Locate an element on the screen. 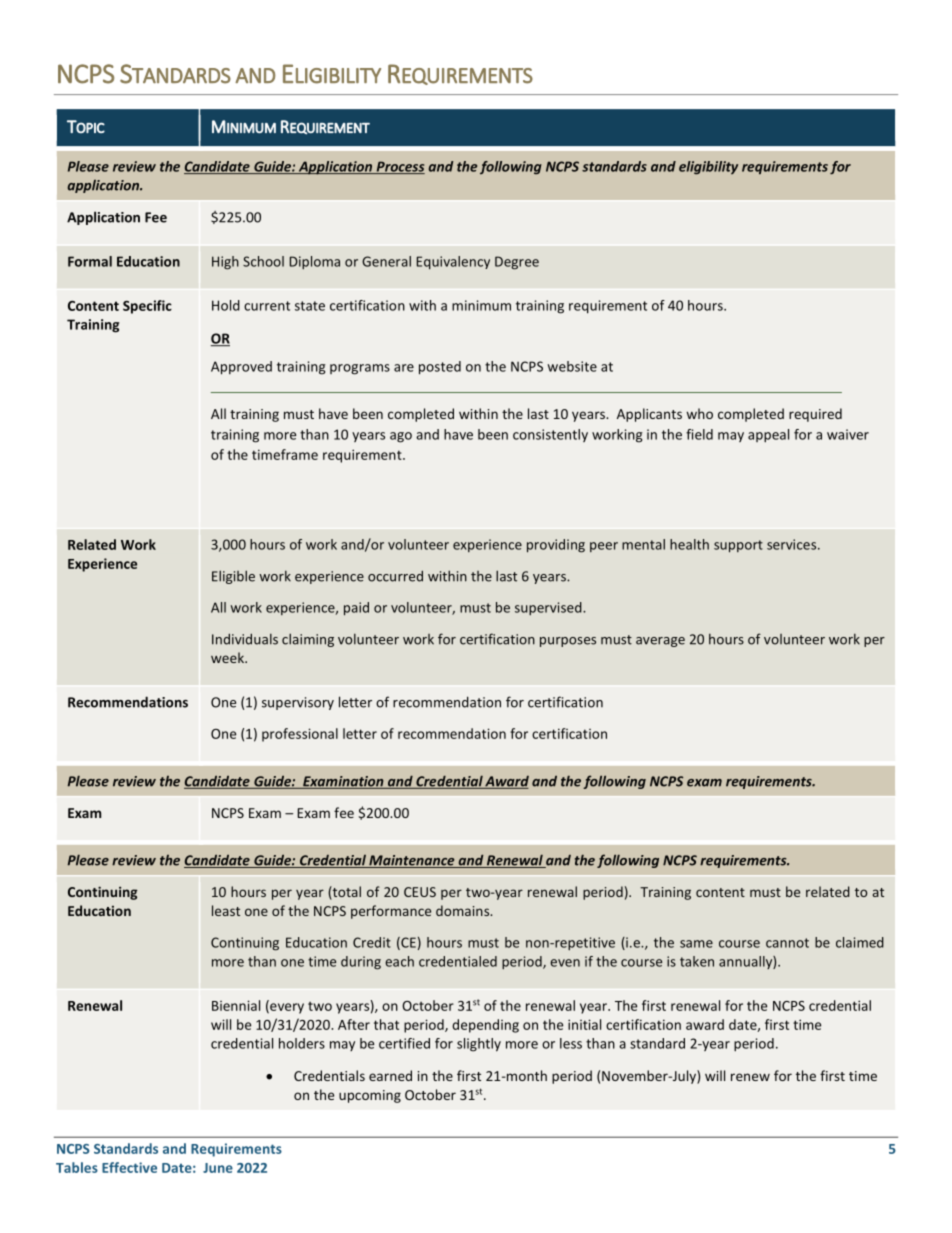  purposes is located at coordinates (568, 642).
